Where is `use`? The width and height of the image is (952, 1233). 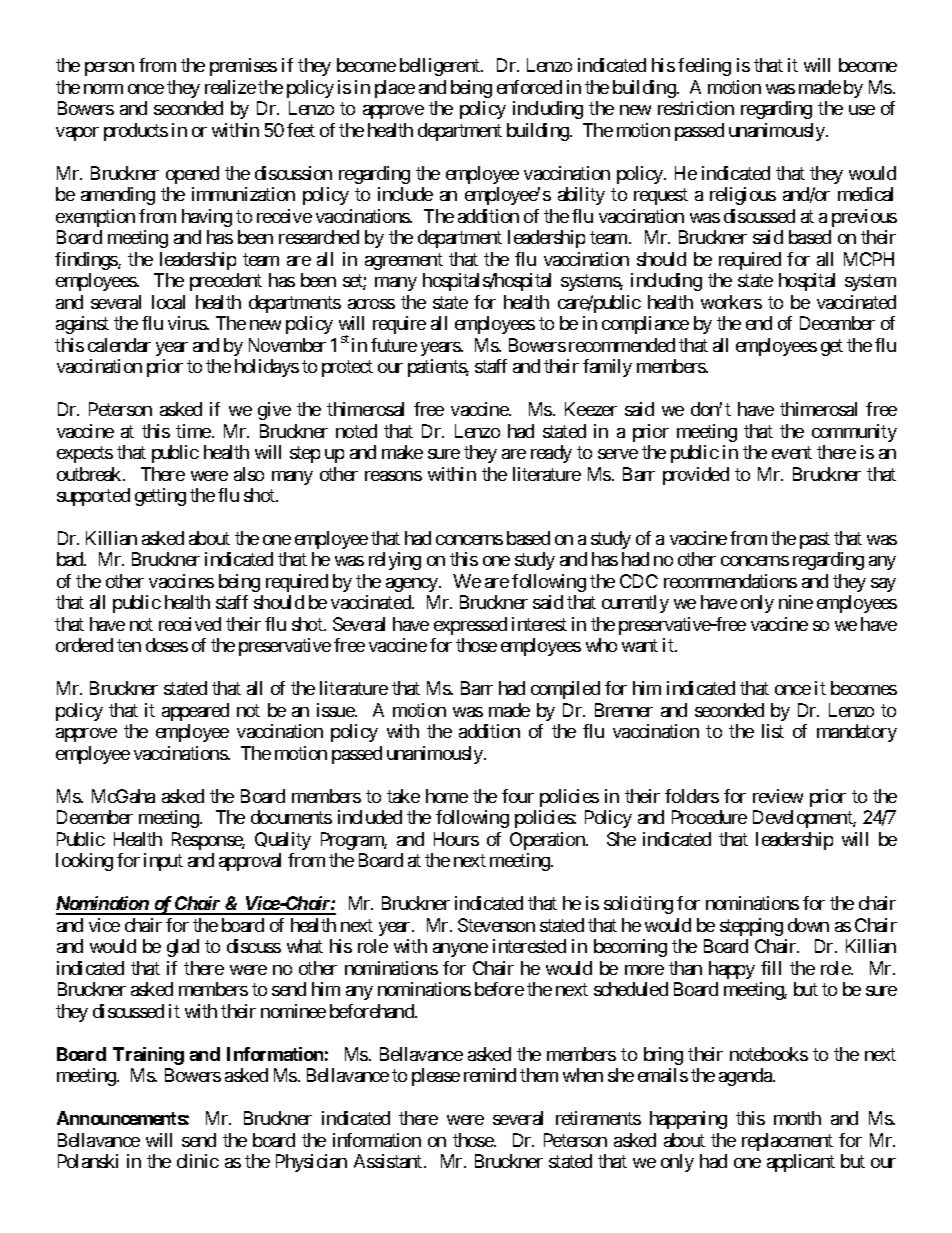
use is located at coordinates (862, 110).
